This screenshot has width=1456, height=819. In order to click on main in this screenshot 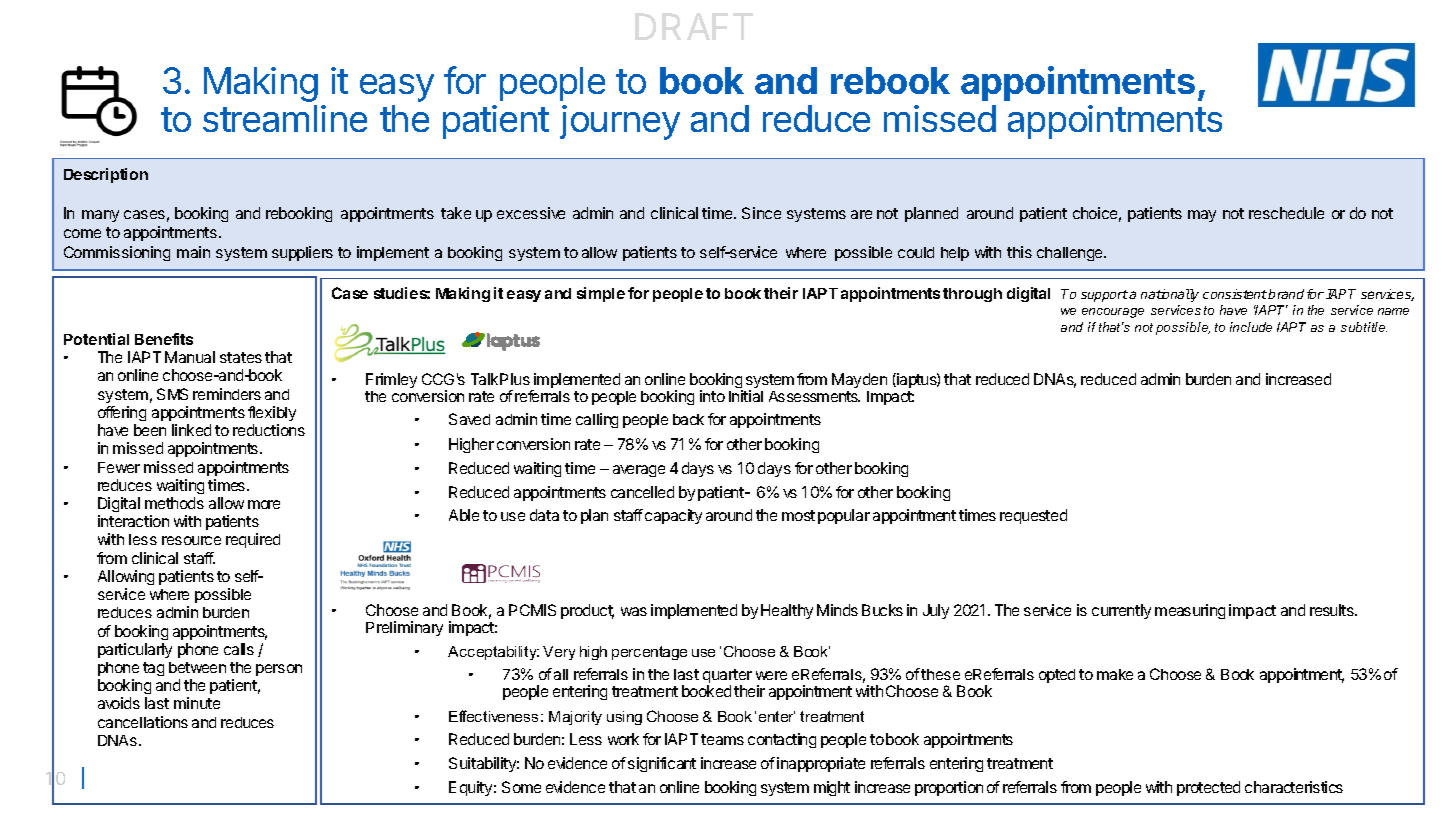, I will do `click(193, 252)`.
